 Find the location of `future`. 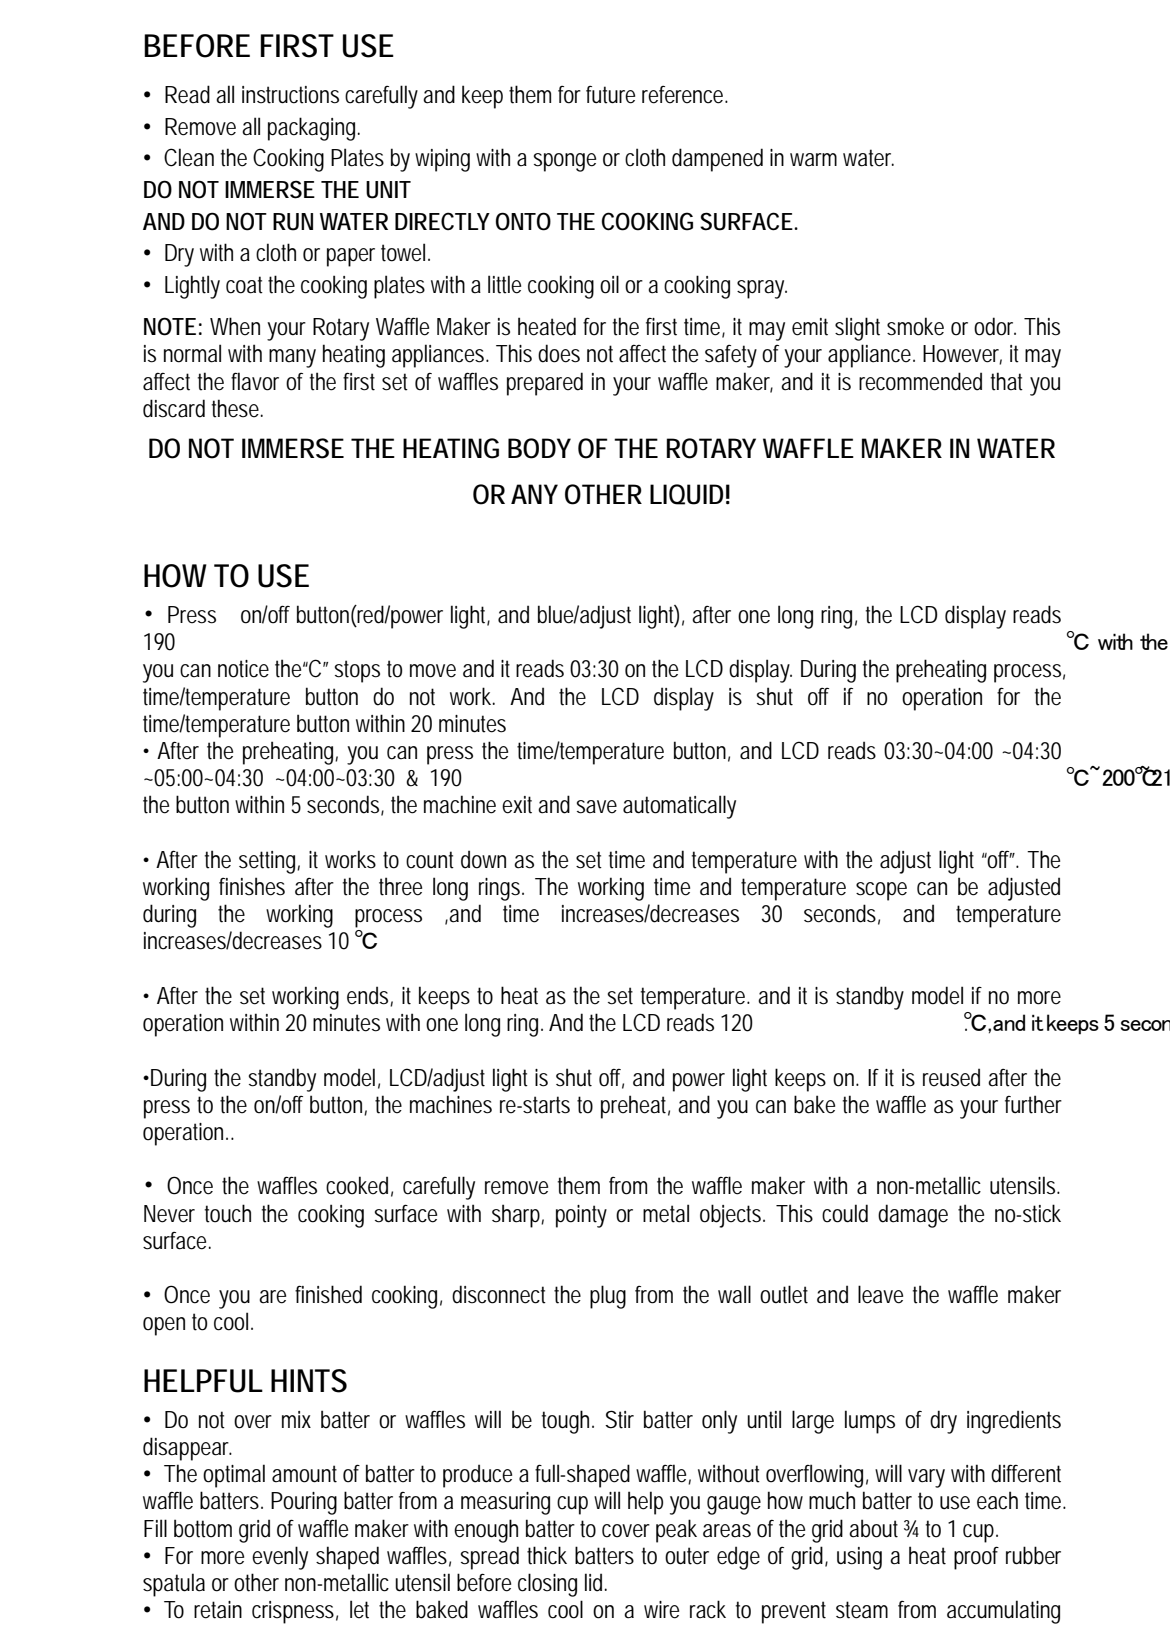

future is located at coordinates (610, 95).
